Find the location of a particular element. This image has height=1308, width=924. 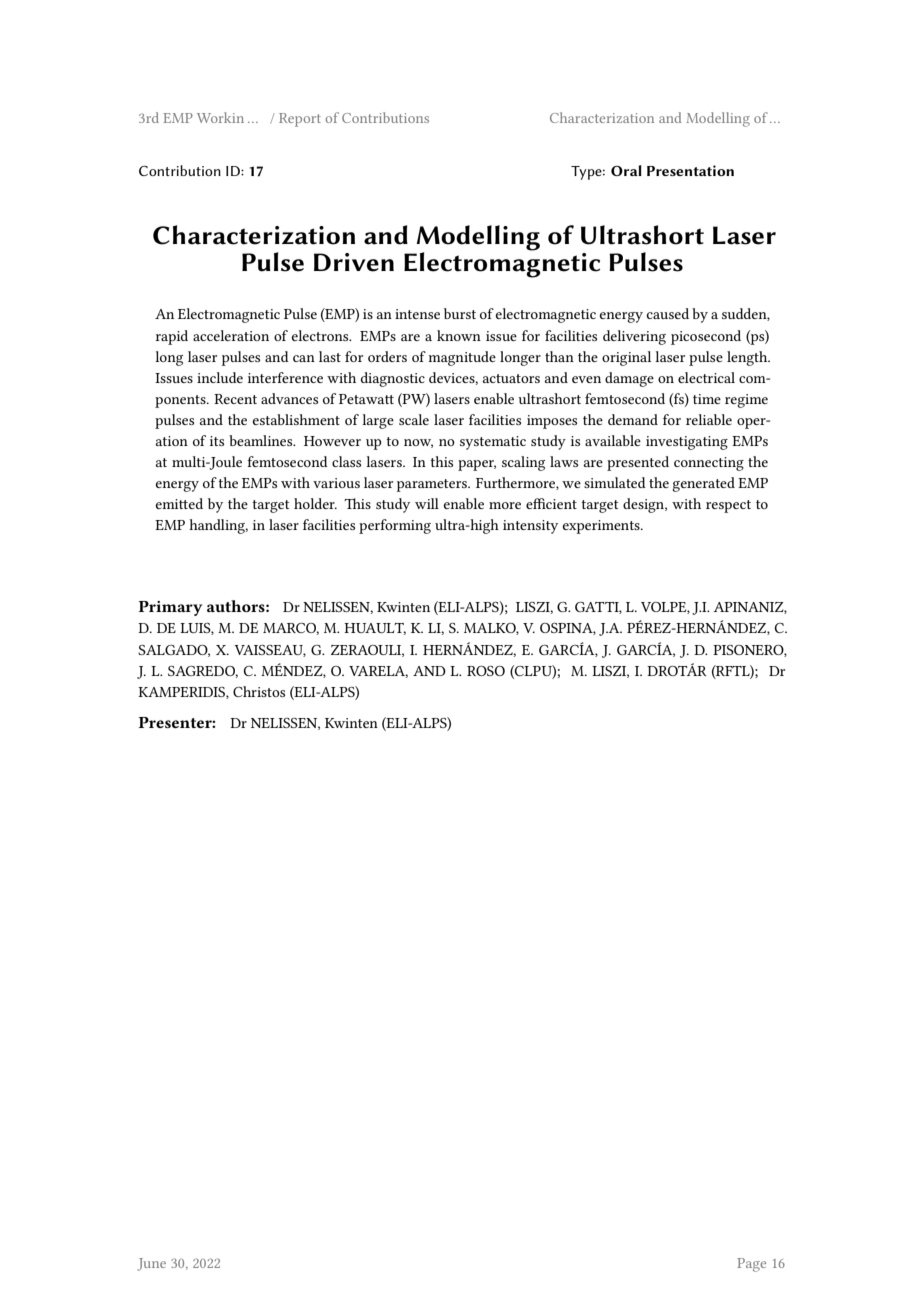

Oral is located at coordinates (626, 170).
